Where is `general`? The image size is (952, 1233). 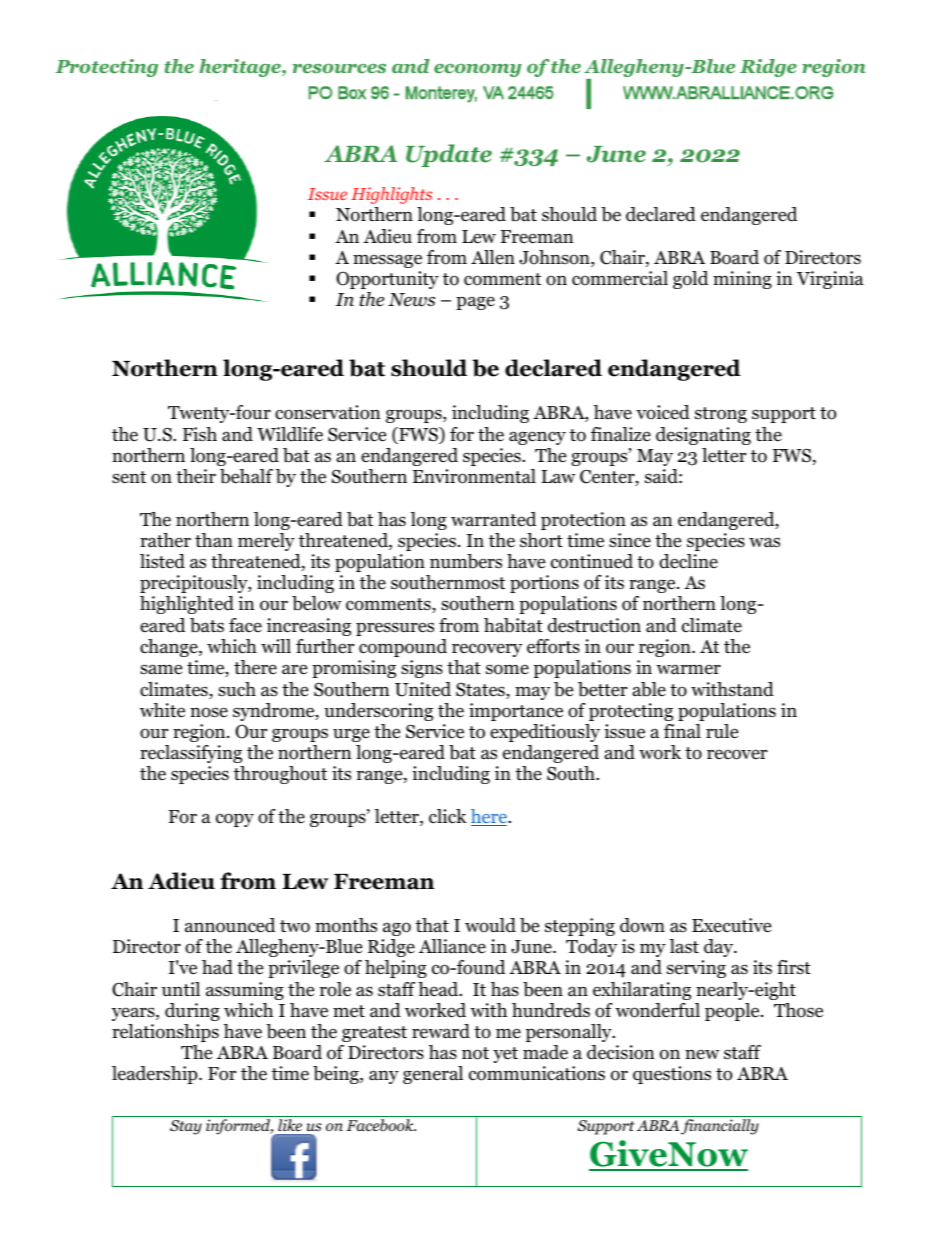
general is located at coordinates (433, 1075).
